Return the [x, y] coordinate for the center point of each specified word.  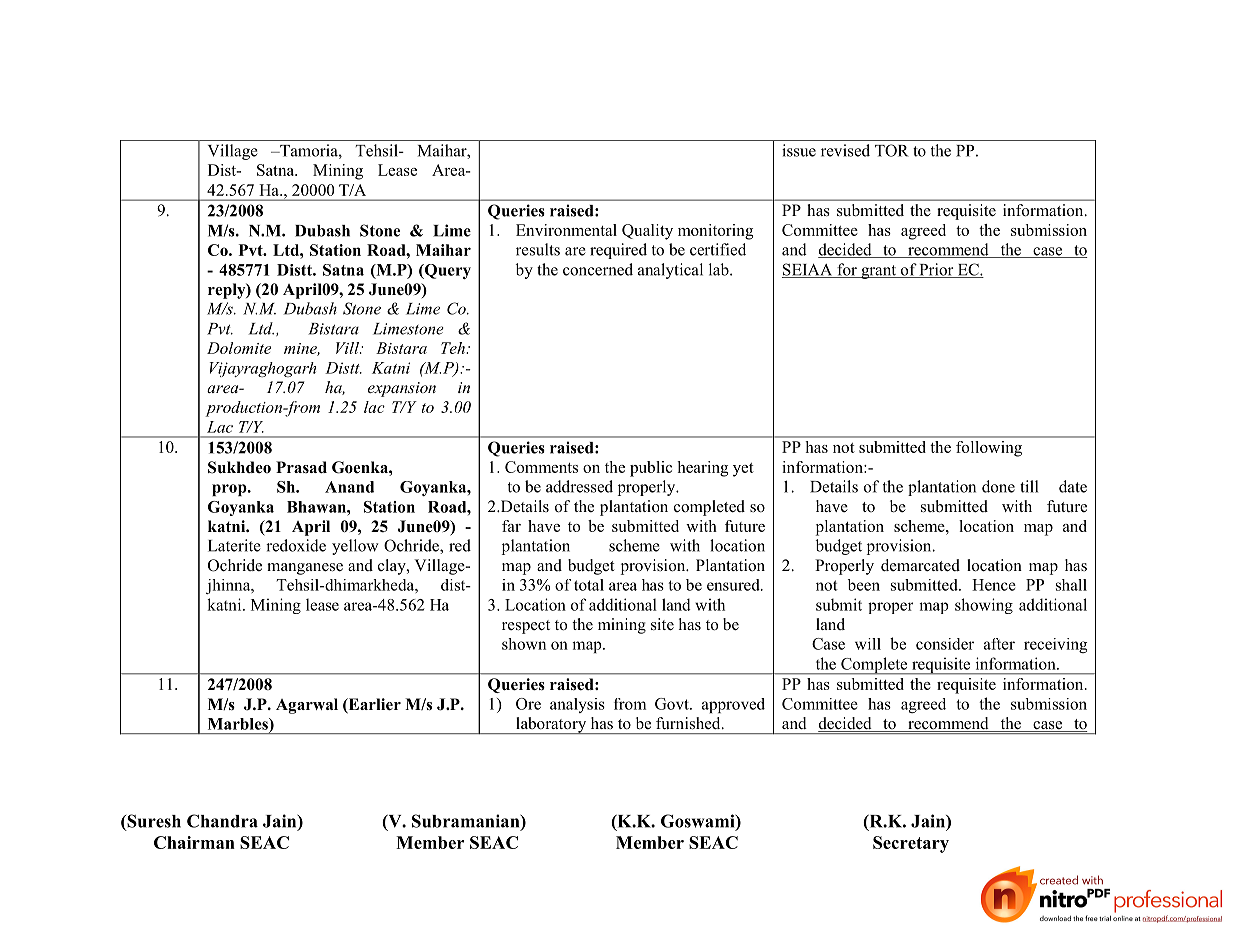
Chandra [222, 821]
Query [447, 271]
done [998, 486]
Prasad [301, 467]
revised [845, 150]
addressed [579, 486]
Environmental [566, 230]
